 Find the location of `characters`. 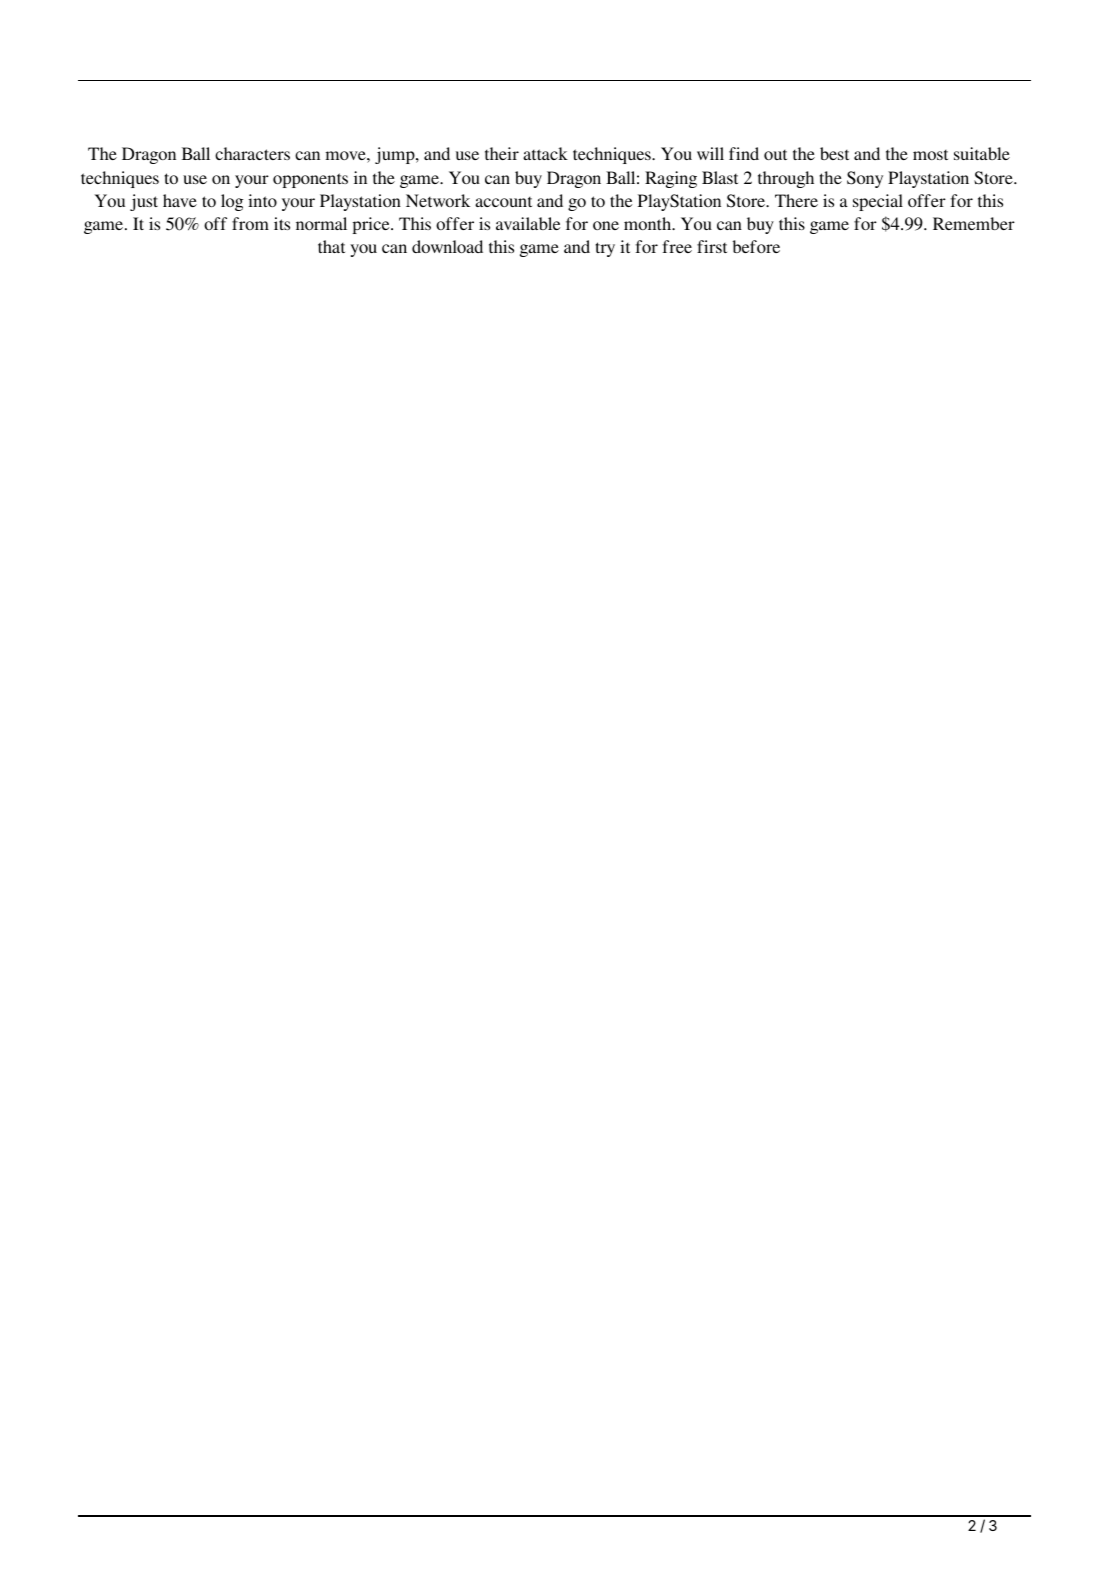

characters is located at coordinates (252, 153).
